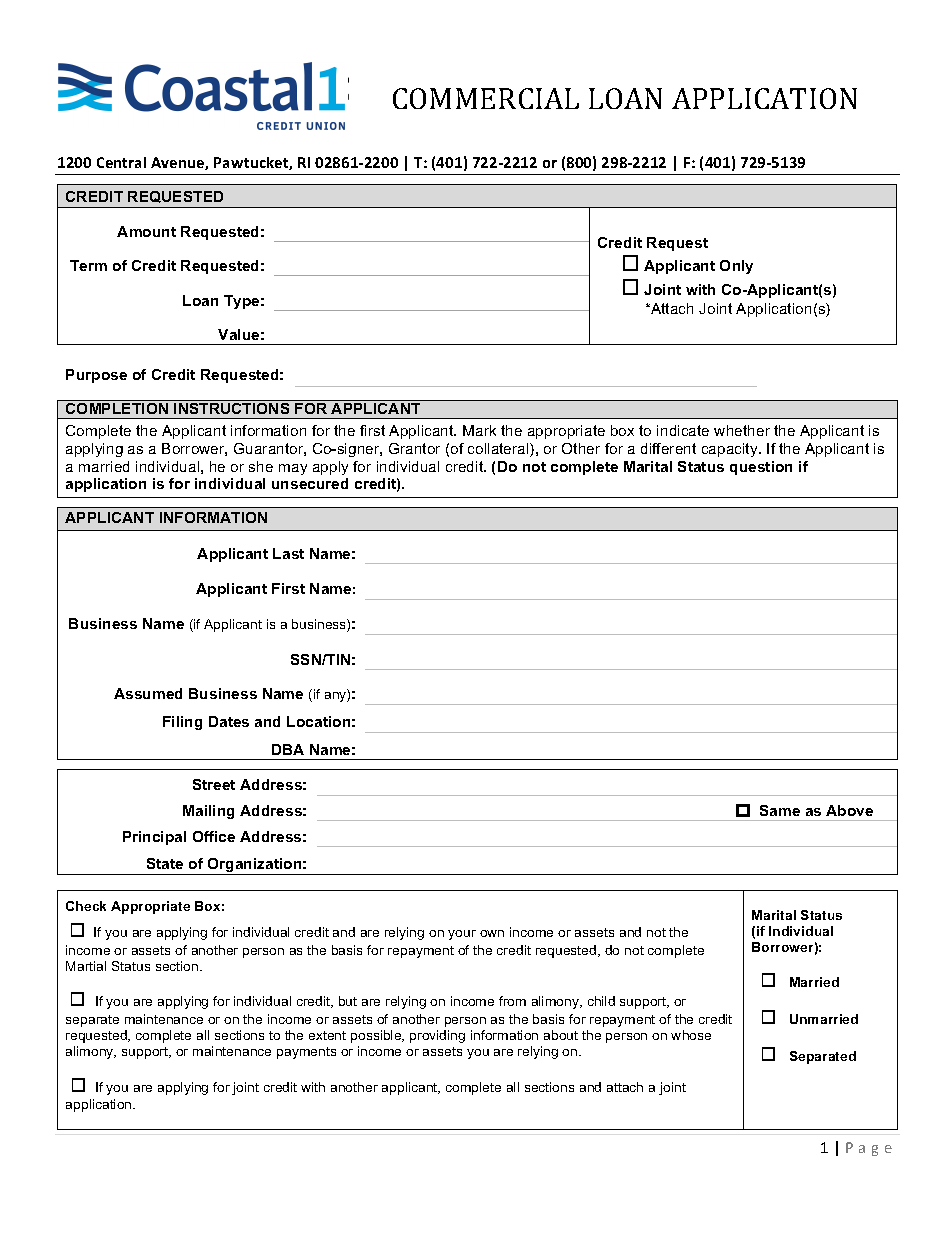 The height and width of the screenshot is (1233, 952). Describe the element at coordinates (437, 1036) in the screenshot. I see `providing` at that location.
